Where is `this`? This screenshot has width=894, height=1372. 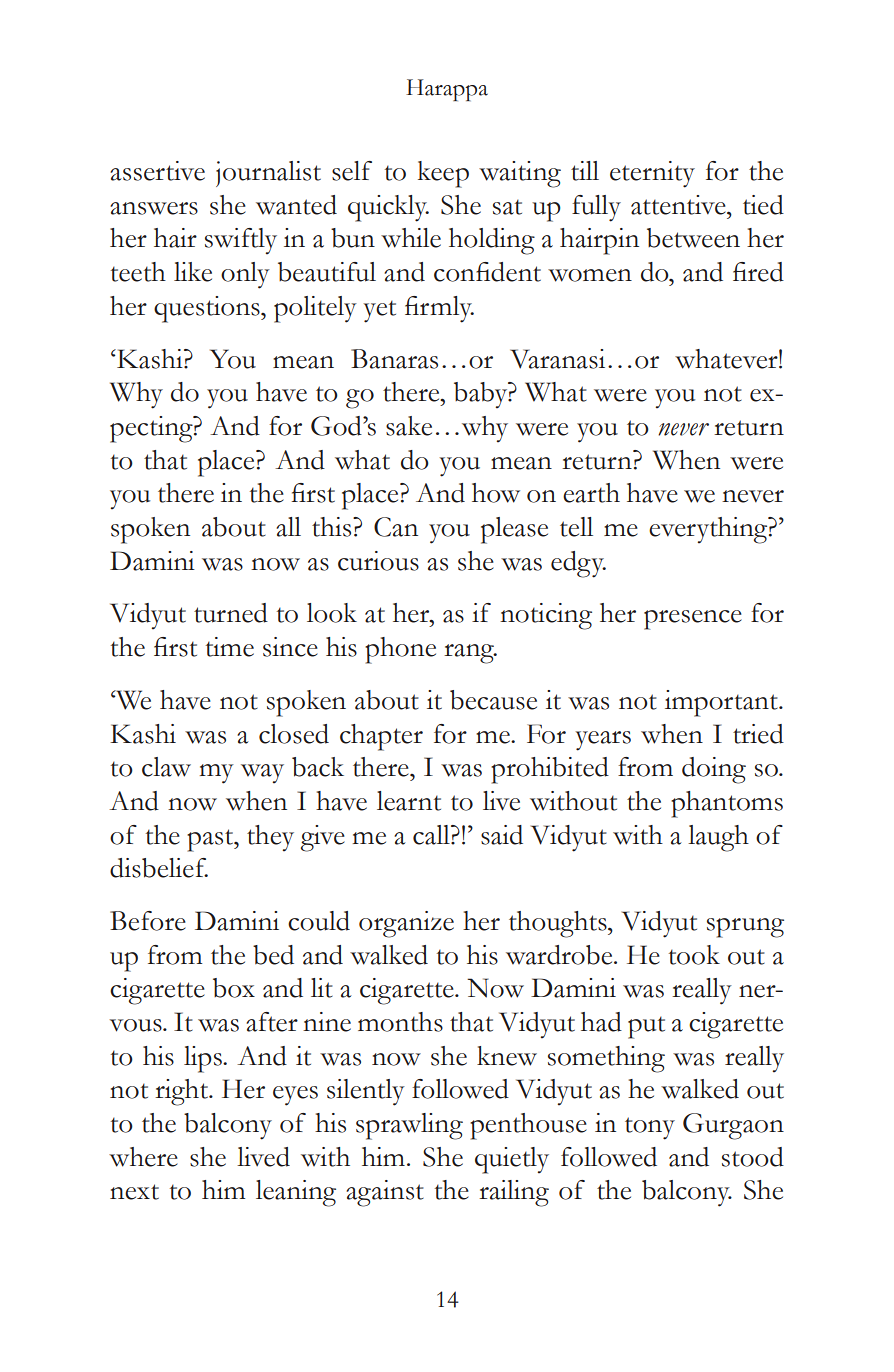
this is located at coordinates (333, 527).
